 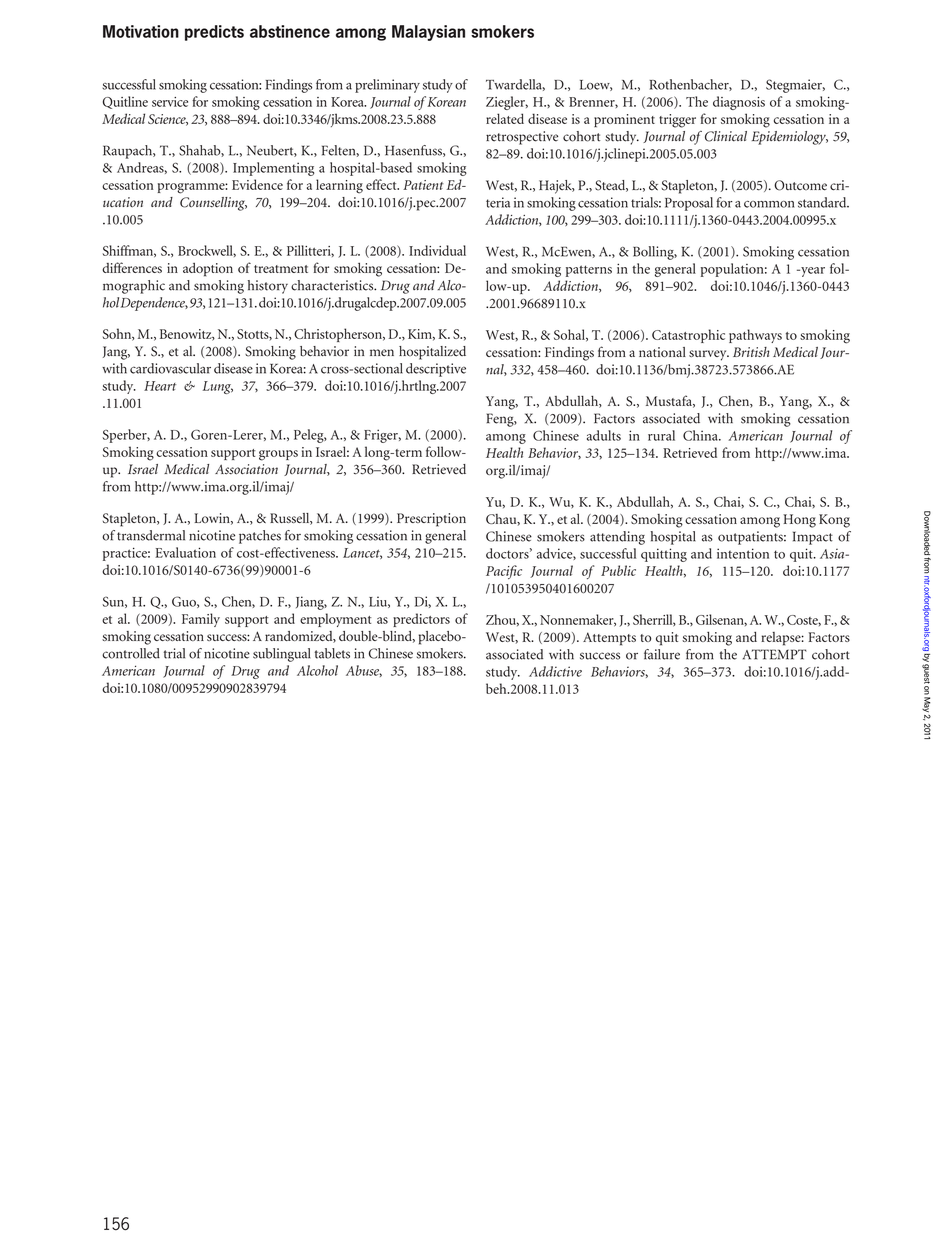 I want to click on Addictive, so click(x=555, y=671).
